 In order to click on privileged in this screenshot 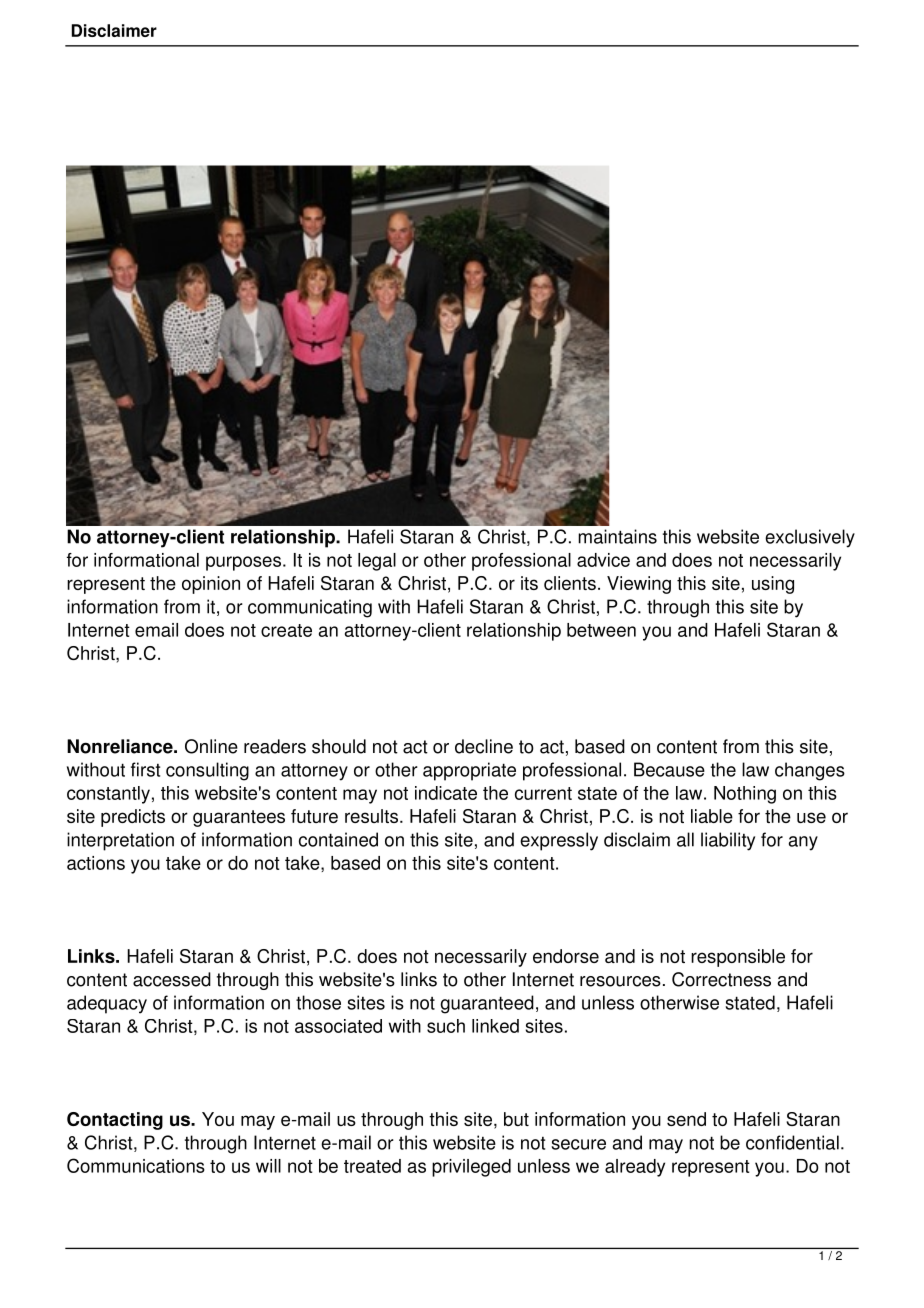, I will do `click(471, 1168)`.
